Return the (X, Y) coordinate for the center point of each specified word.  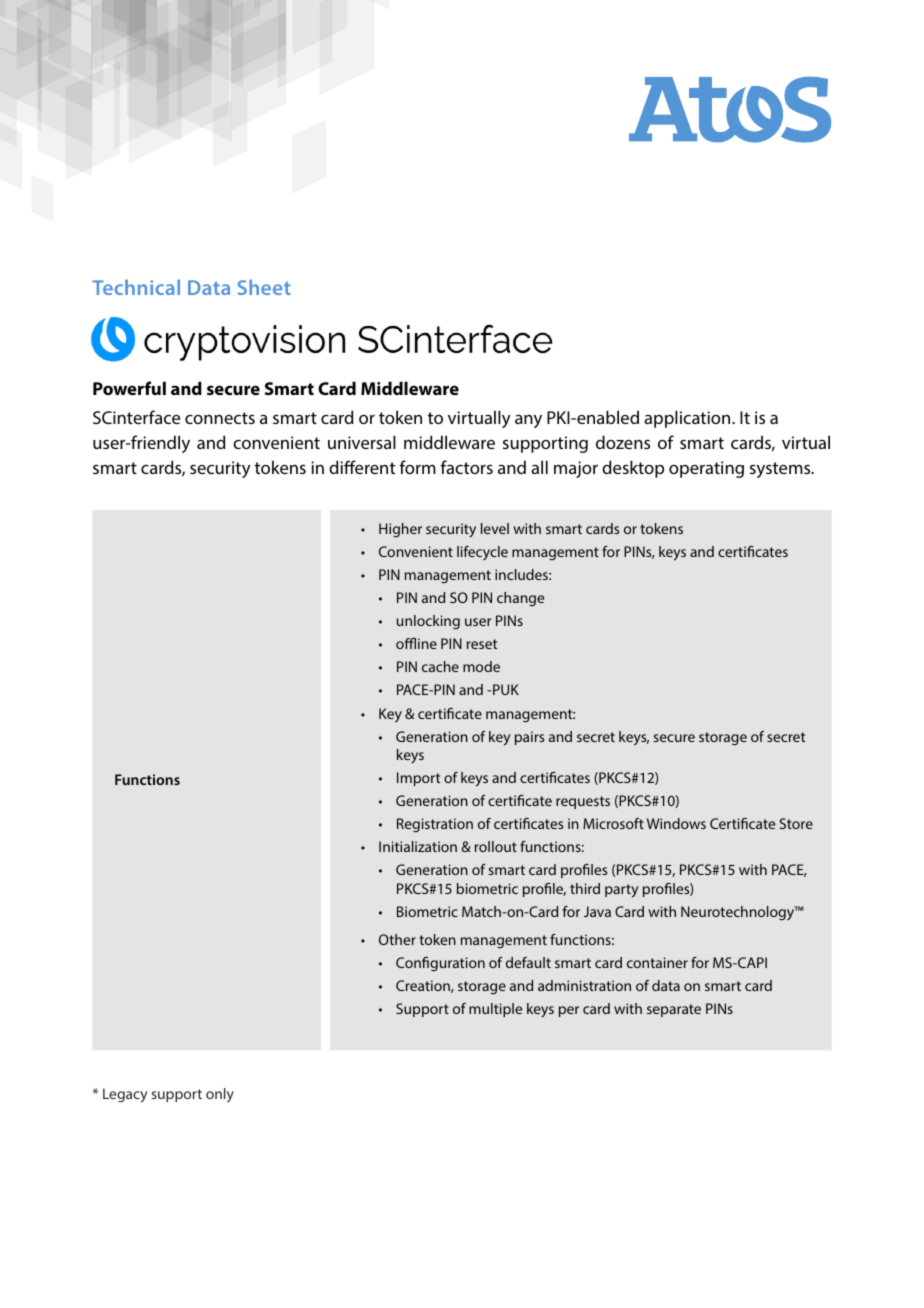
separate (674, 1010)
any (528, 421)
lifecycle (482, 553)
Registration (435, 825)
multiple (495, 1010)
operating (706, 469)
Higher (400, 530)
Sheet (264, 287)
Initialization (418, 846)
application (688, 419)
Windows (676, 823)
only (220, 1095)
